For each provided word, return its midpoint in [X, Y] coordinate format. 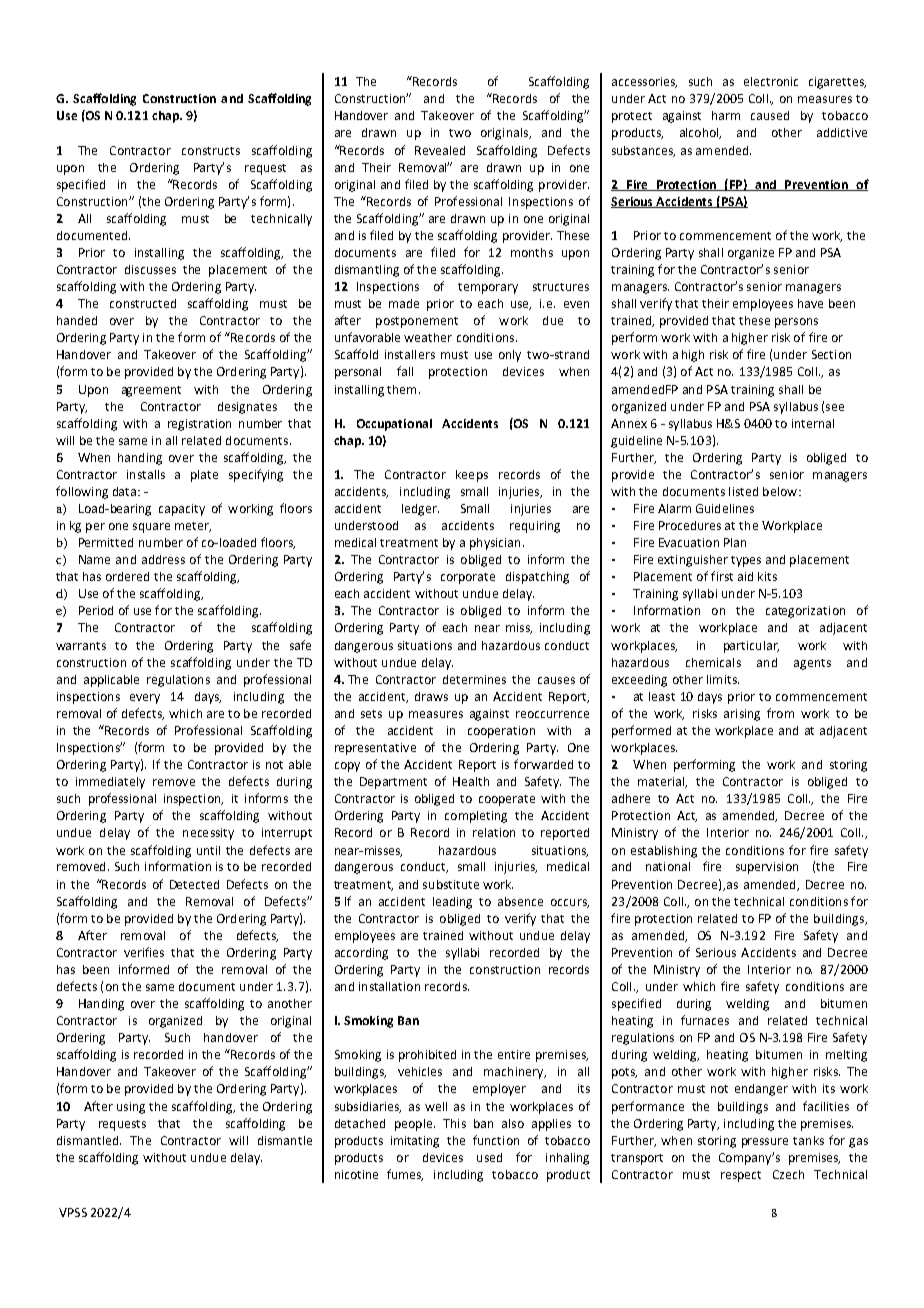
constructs [211, 151]
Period [96, 610]
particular [751, 647]
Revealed [440, 150]
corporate [468, 578]
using [131, 1108]
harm [726, 115]
